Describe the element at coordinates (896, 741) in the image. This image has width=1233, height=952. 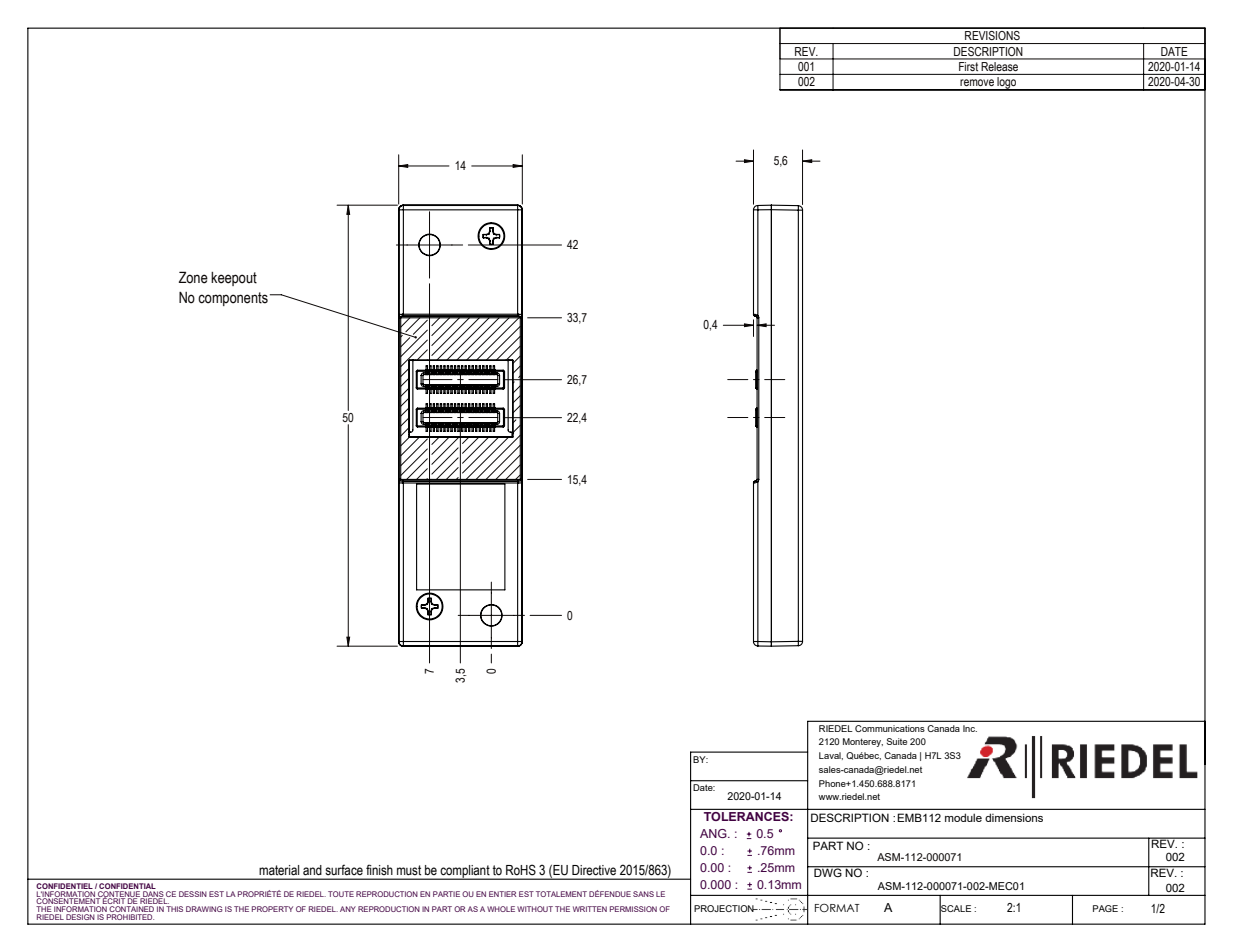
I see `Suite` at that location.
